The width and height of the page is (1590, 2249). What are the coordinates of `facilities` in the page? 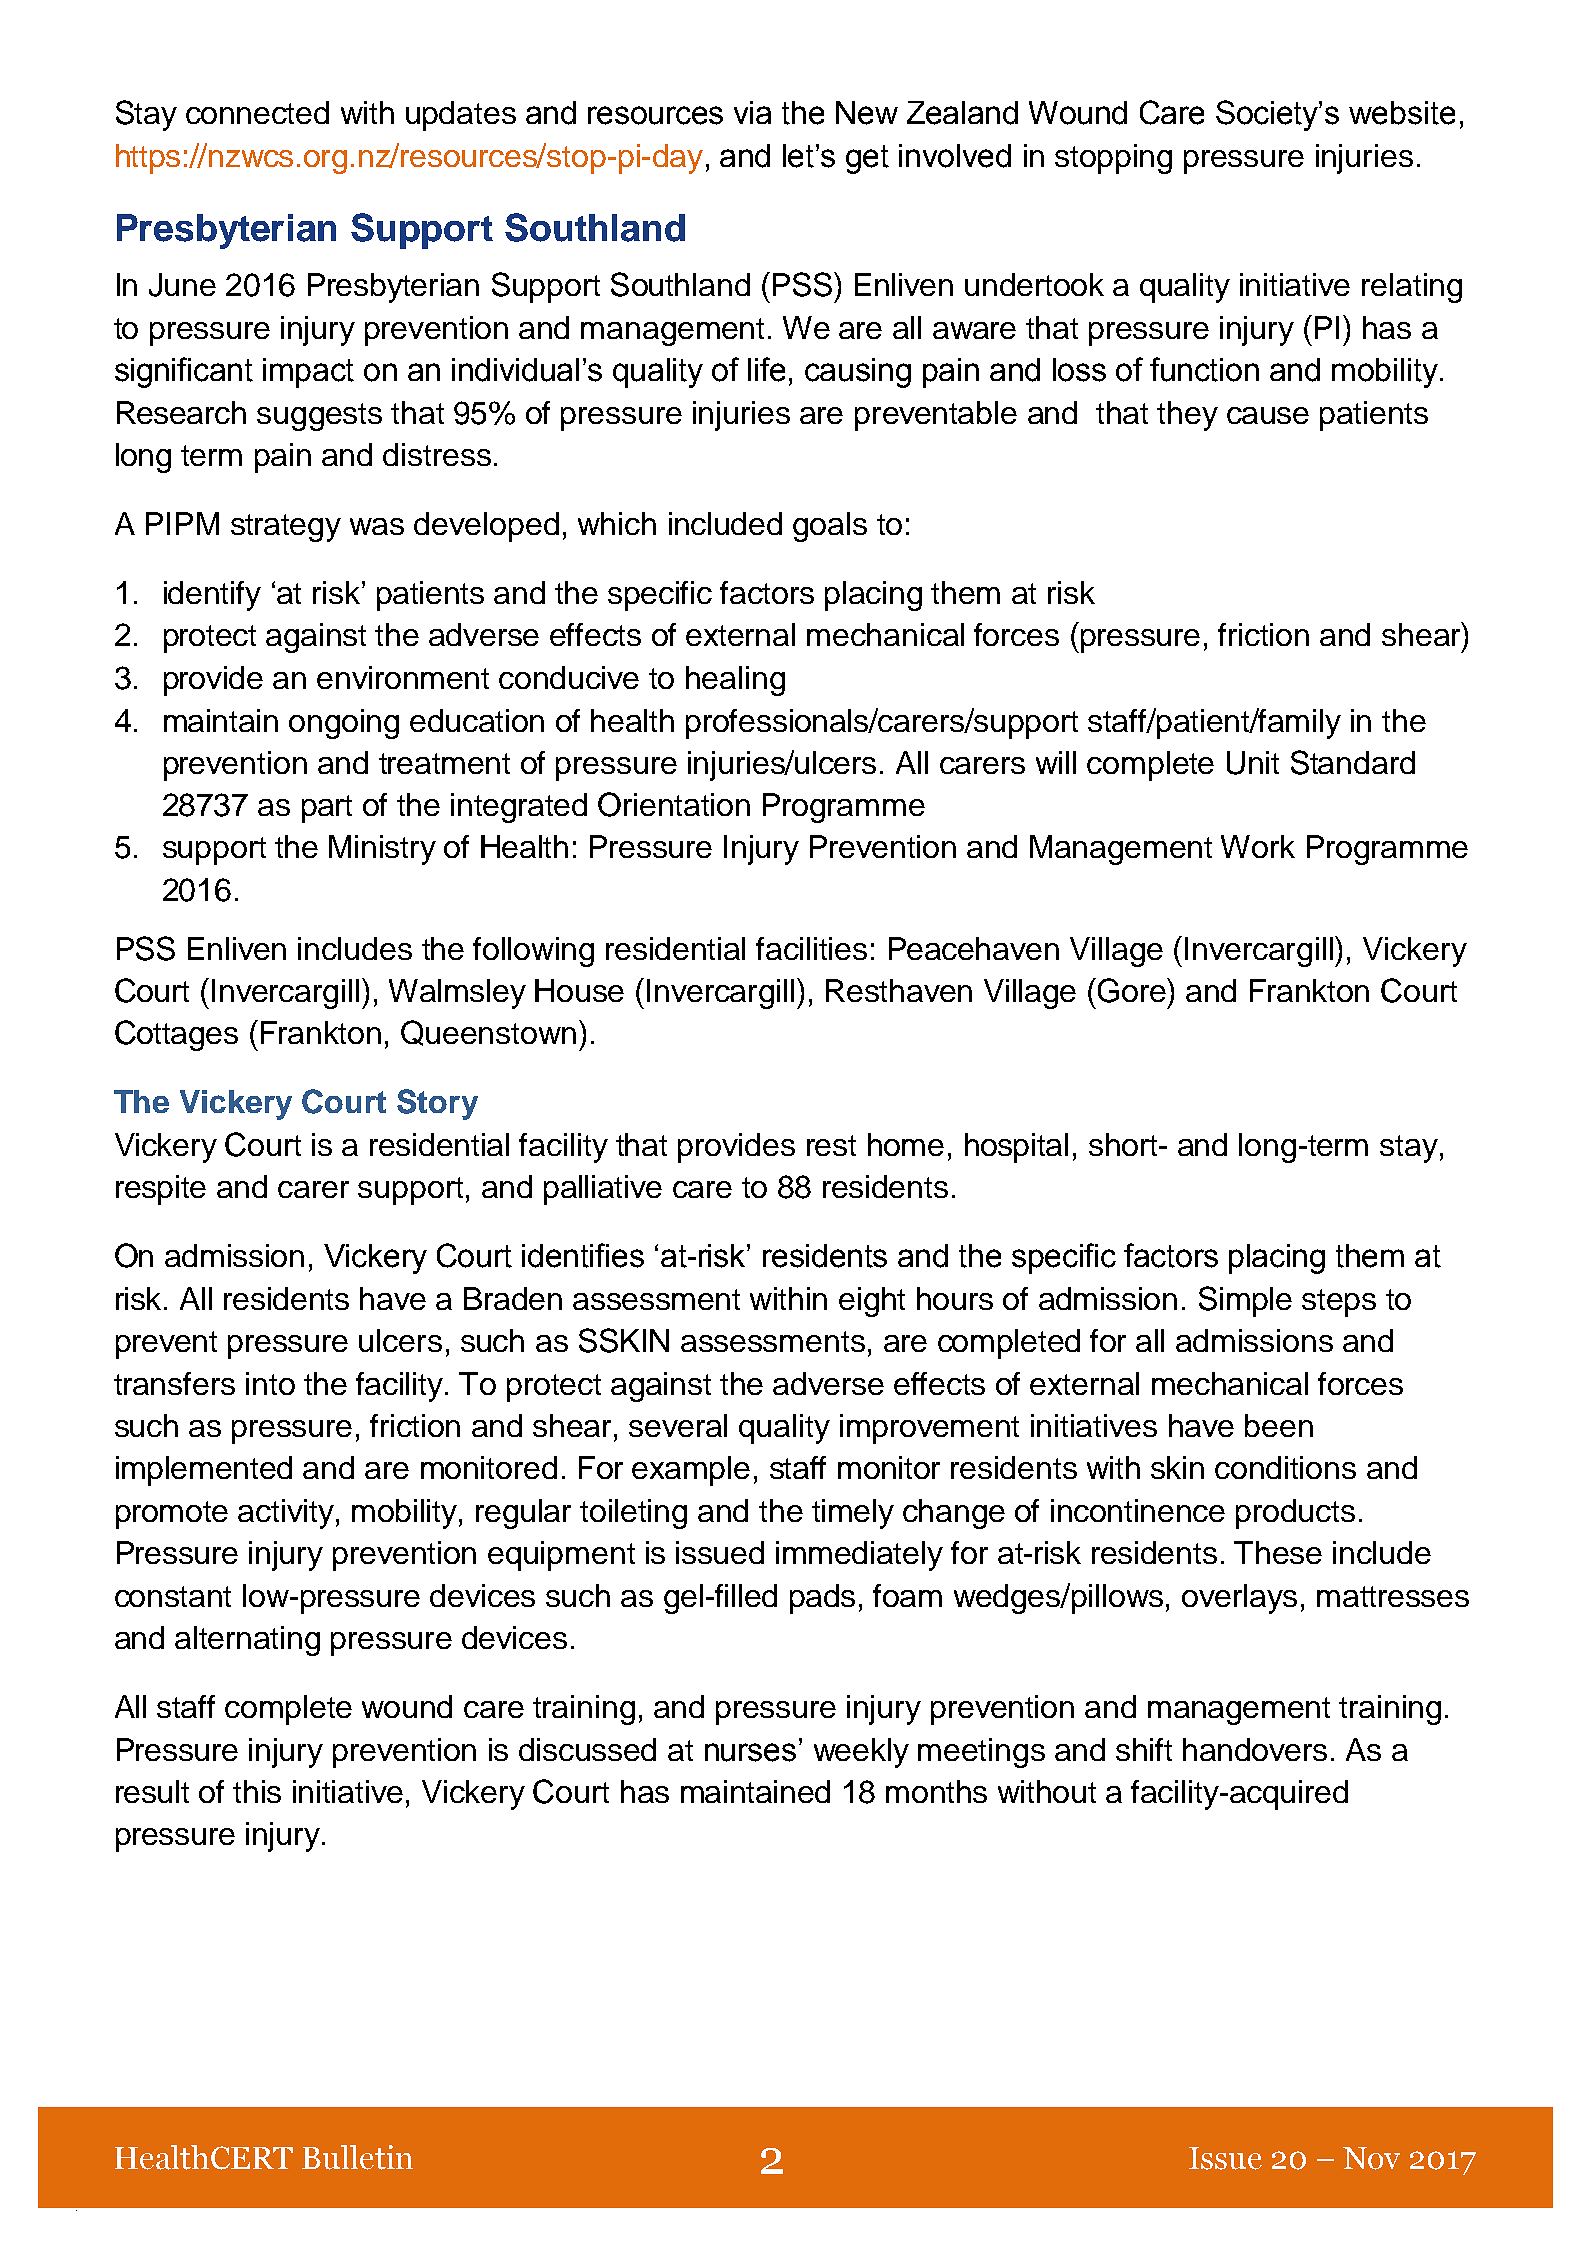 It's located at (811, 948).
